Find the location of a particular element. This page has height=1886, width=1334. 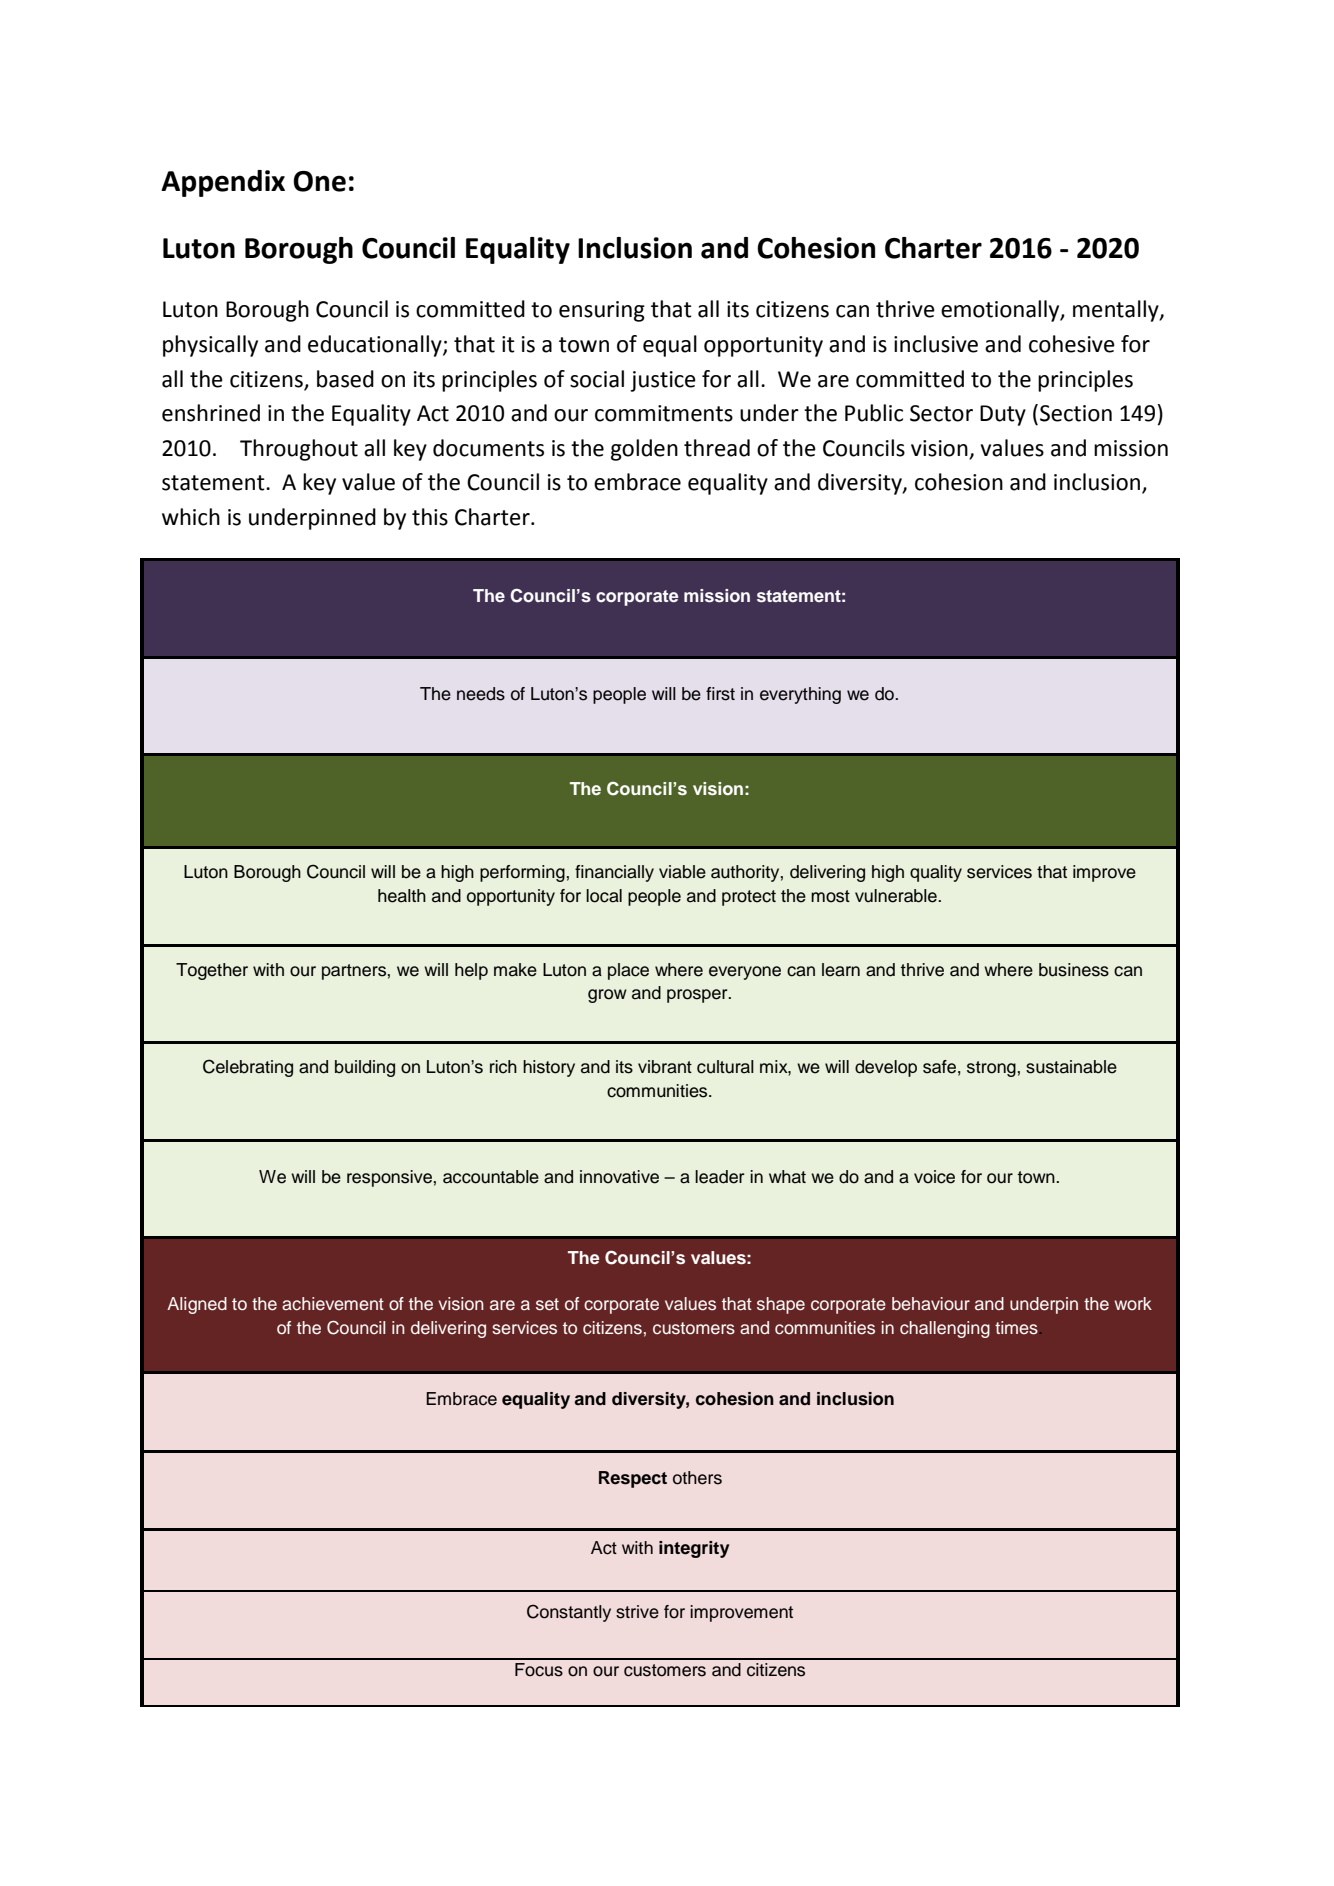

ensuring is located at coordinates (602, 311).
